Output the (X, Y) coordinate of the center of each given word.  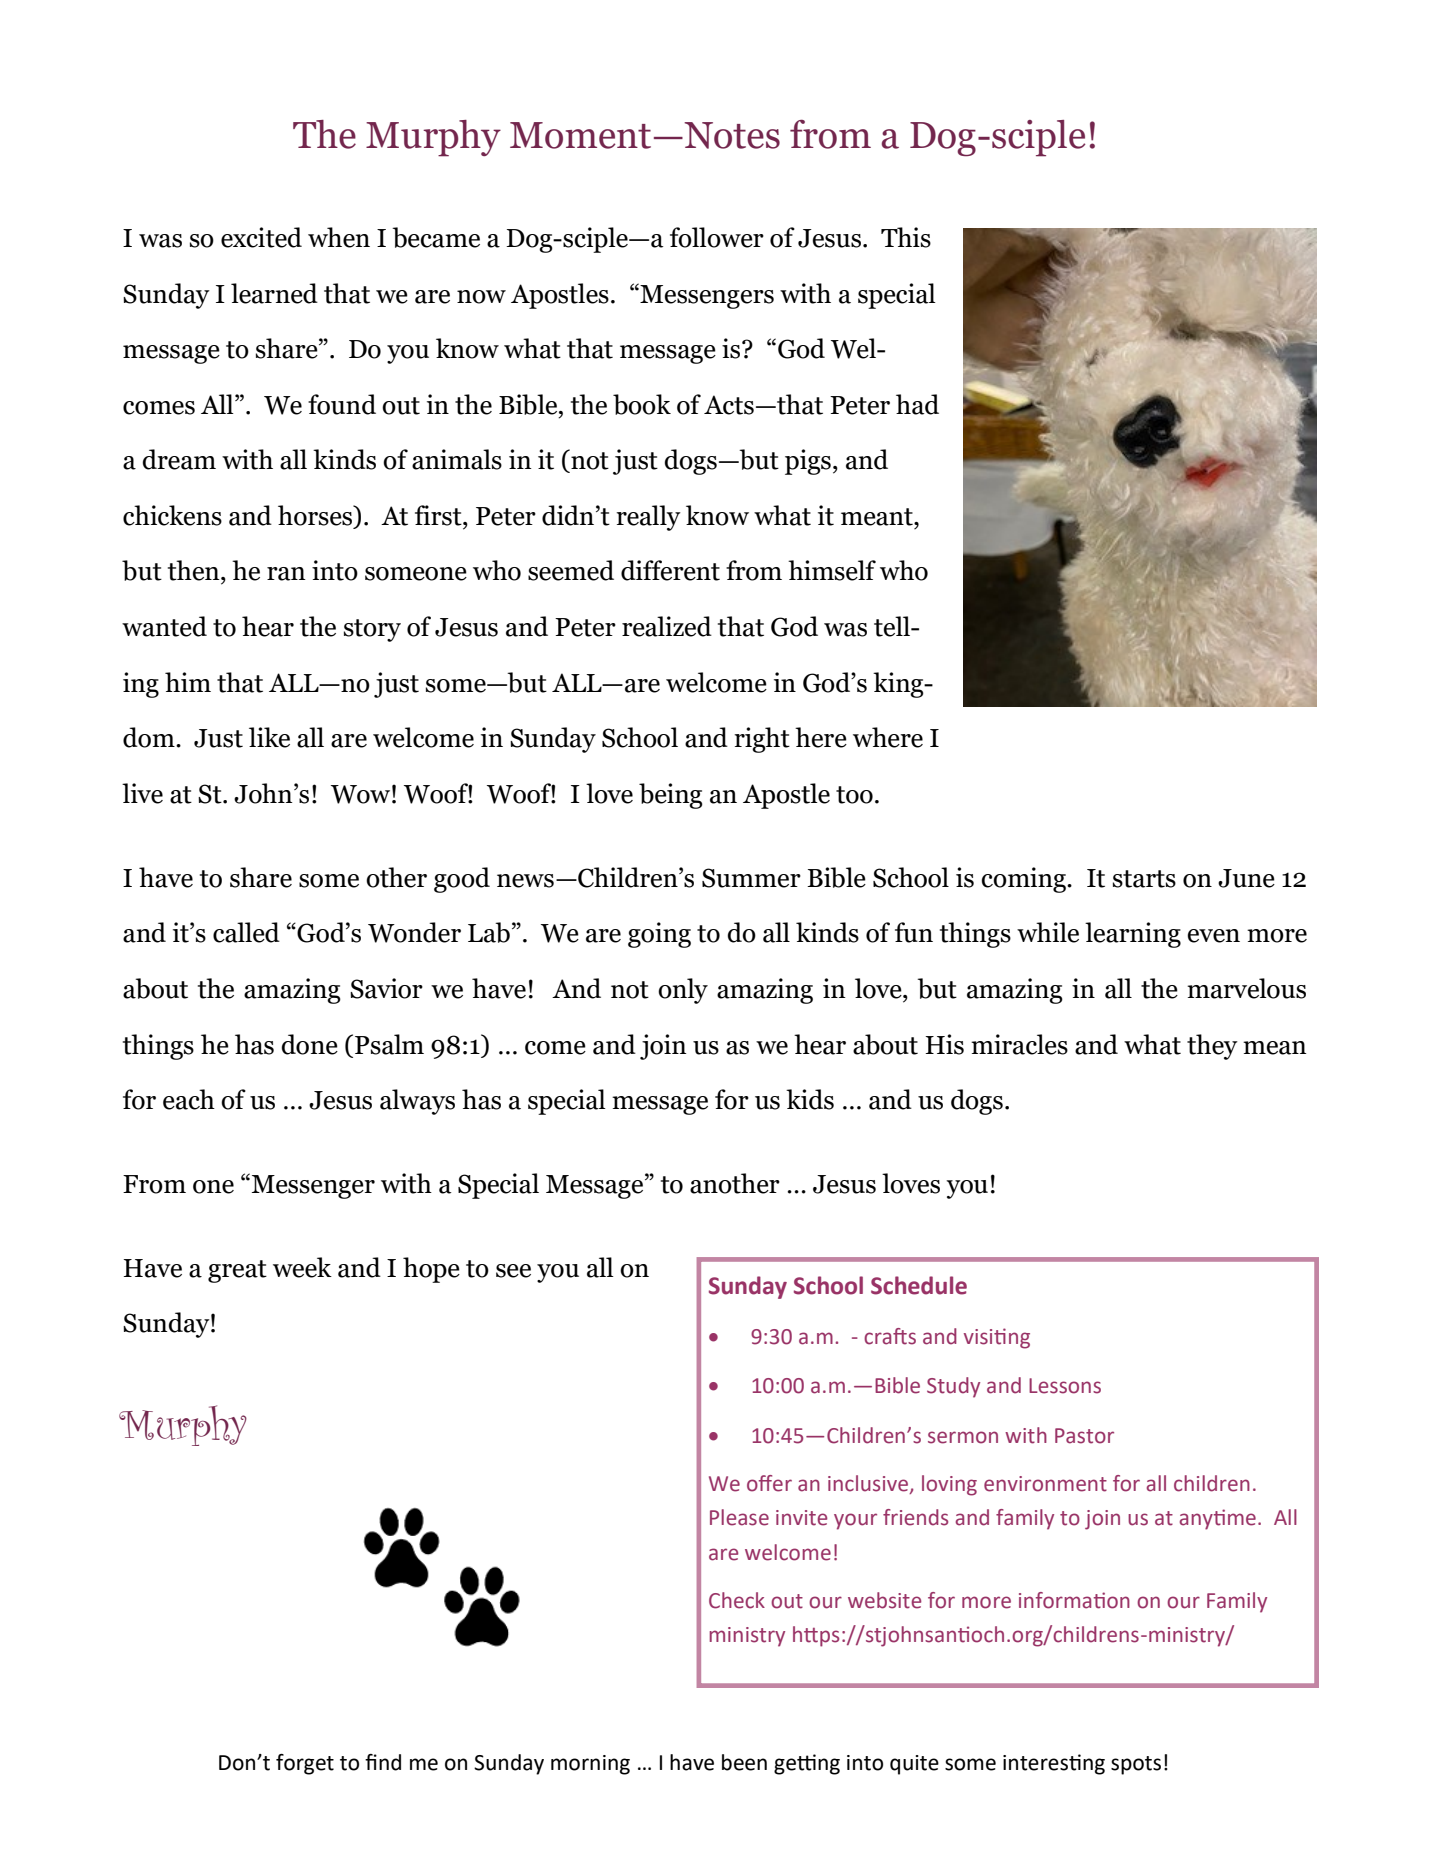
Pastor (1084, 1436)
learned (274, 293)
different (670, 570)
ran (286, 574)
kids (810, 1099)
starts (1144, 879)
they (1212, 1047)
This (906, 237)
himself (832, 570)
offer (769, 1483)
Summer (751, 878)
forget (305, 1764)
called (246, 932)
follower (717, 237)
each (189, 1099)
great (237, 1271)
